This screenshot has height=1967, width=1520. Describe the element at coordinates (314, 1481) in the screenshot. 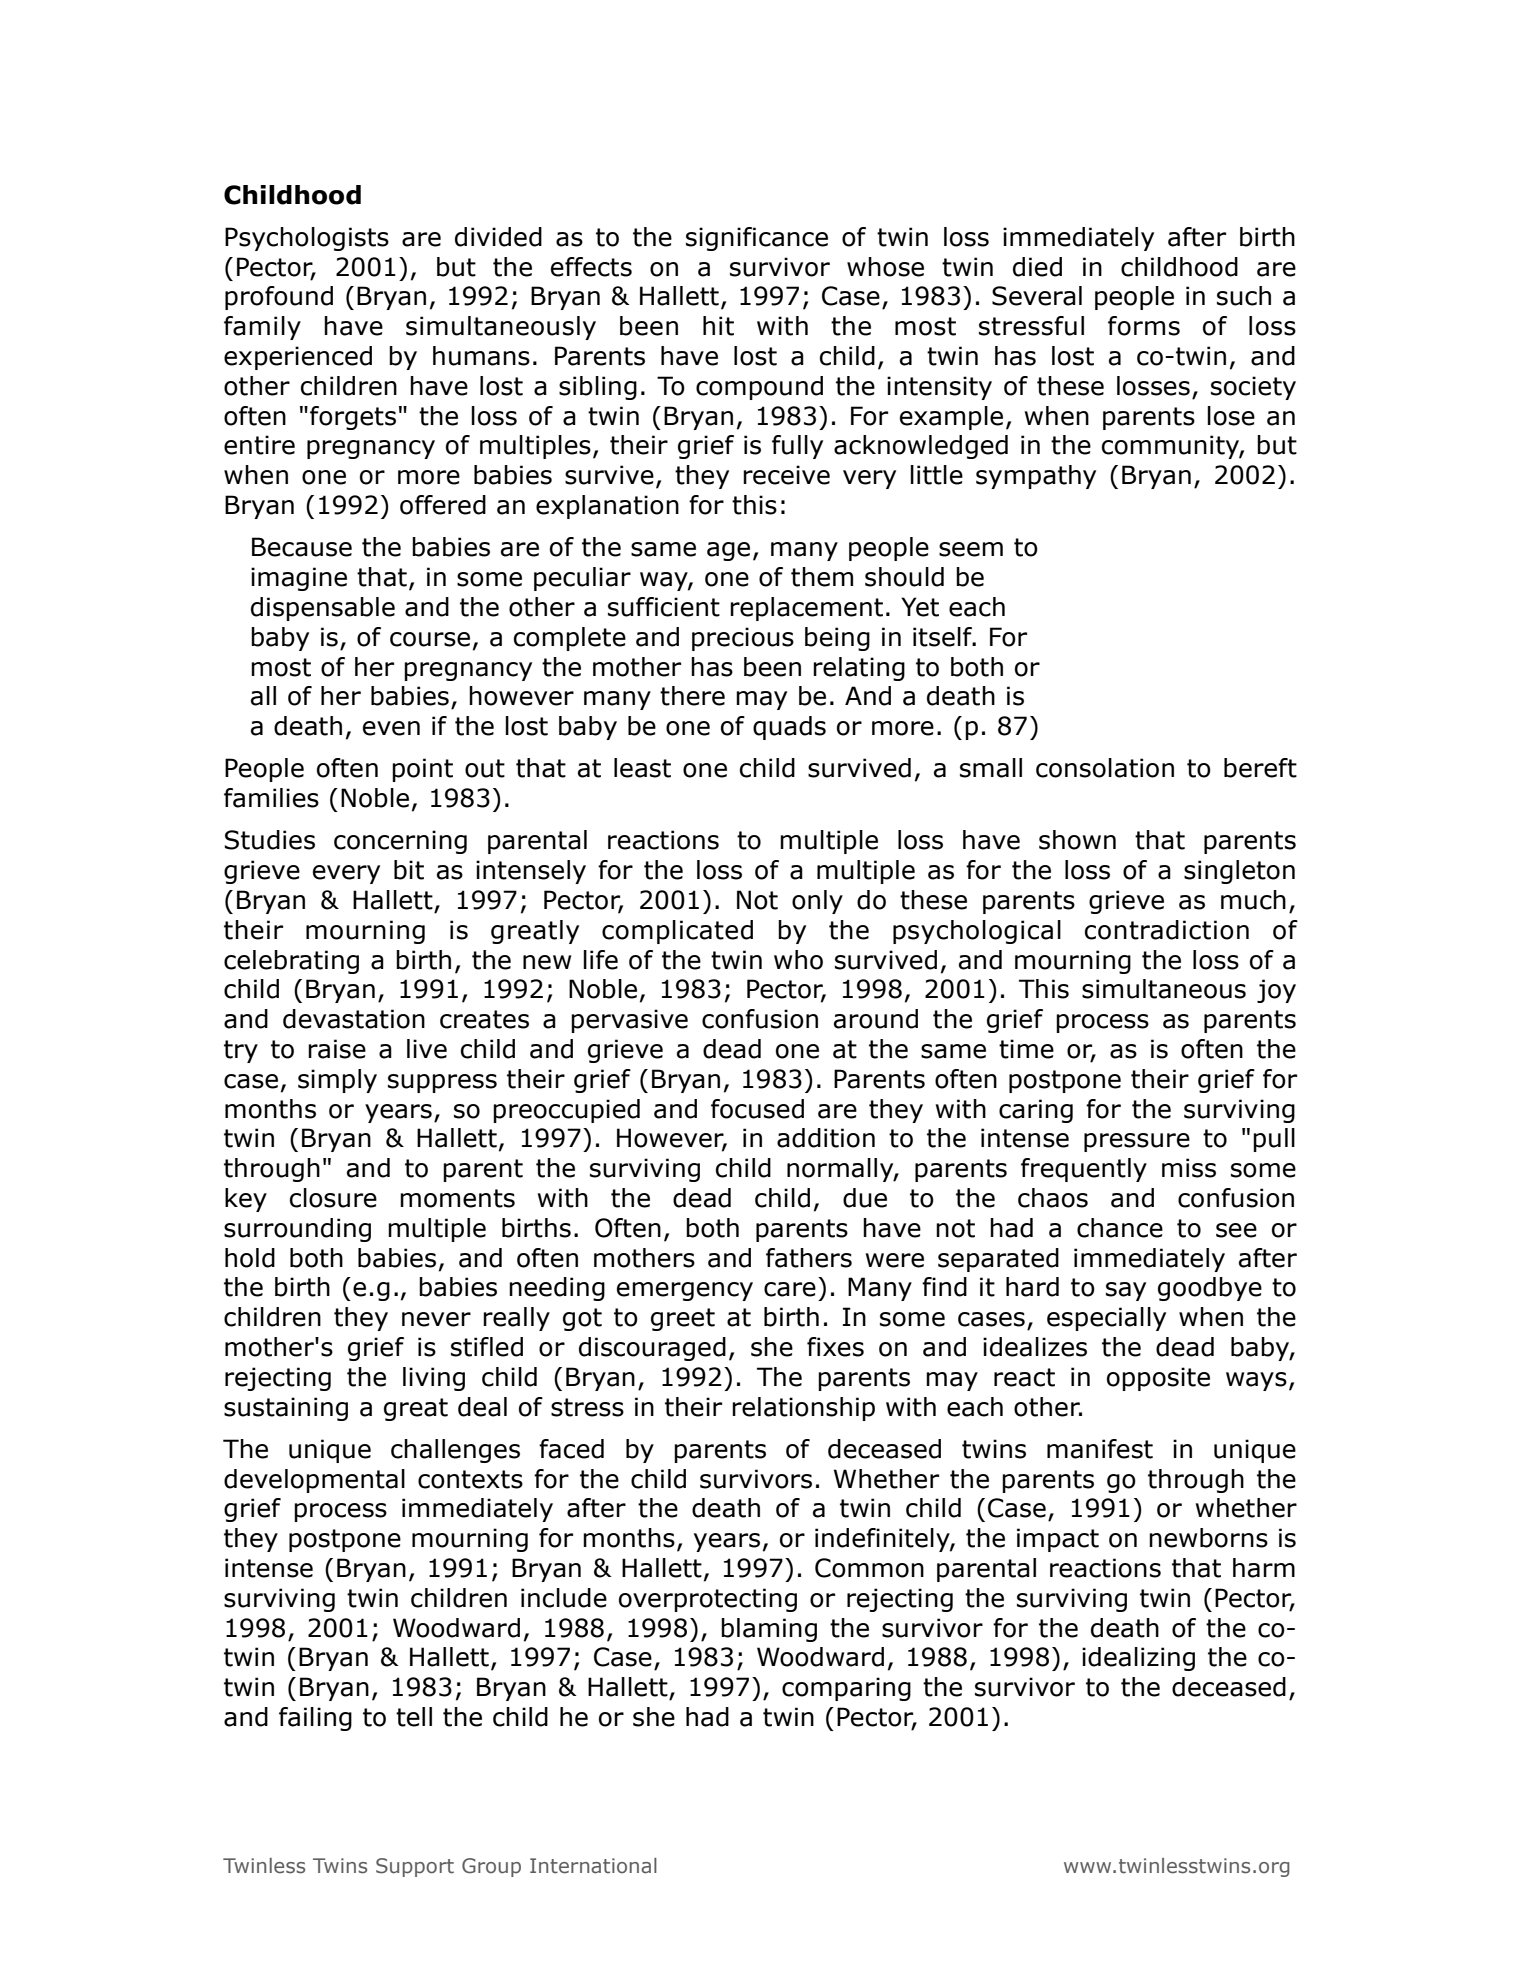

I see `developmental` at that location.
